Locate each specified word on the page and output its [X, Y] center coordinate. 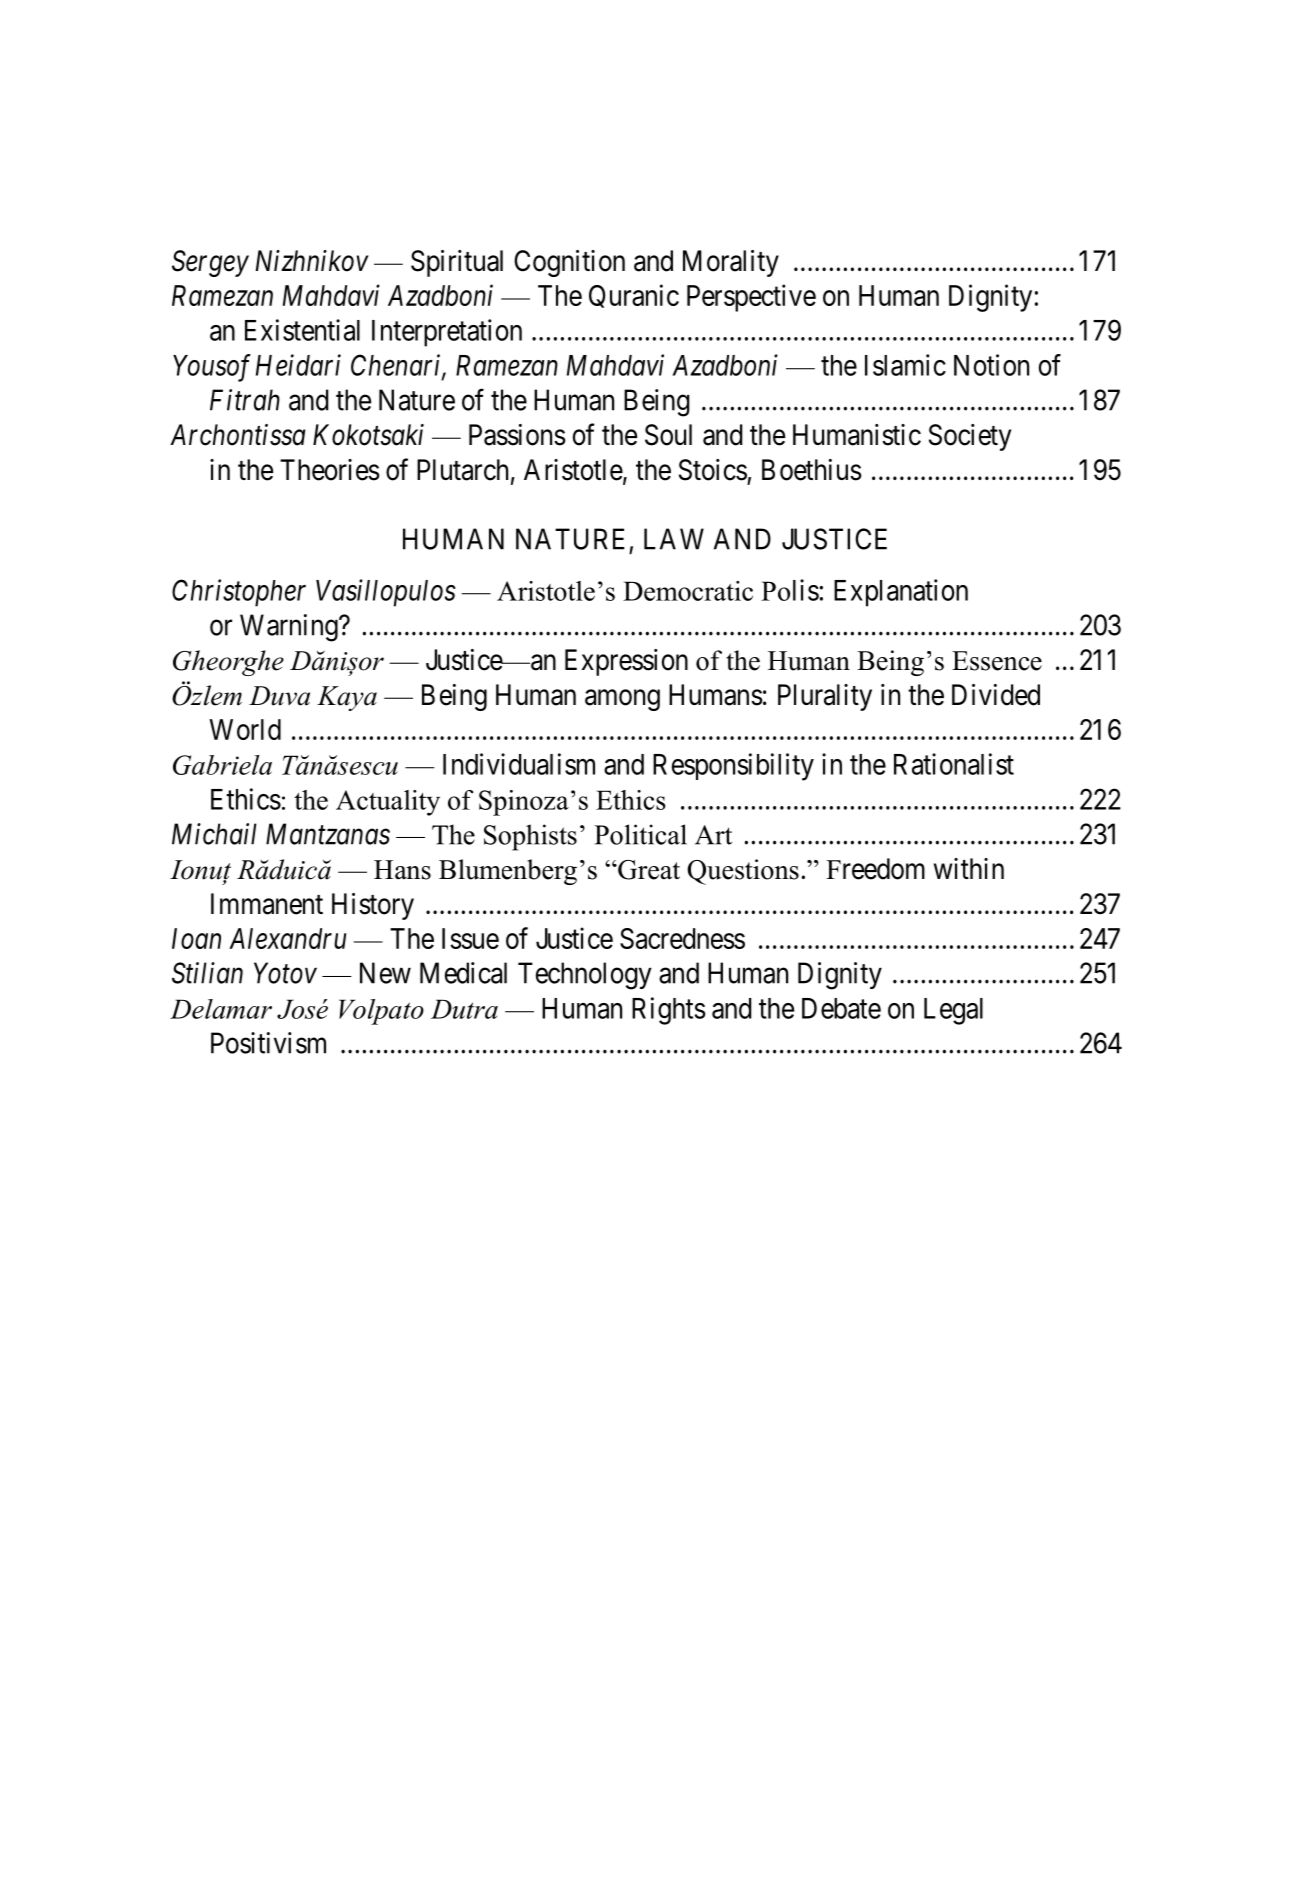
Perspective [751, 298]
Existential [302, 330]
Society [970, 437]
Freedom [875, 869]
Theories [330, 470]
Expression [626, 662]
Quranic [634, 296]
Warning [290, 628]
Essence [997, 661]
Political [640, 834]
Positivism [268, 1043]
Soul [668, 435]
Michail [214, 834]
